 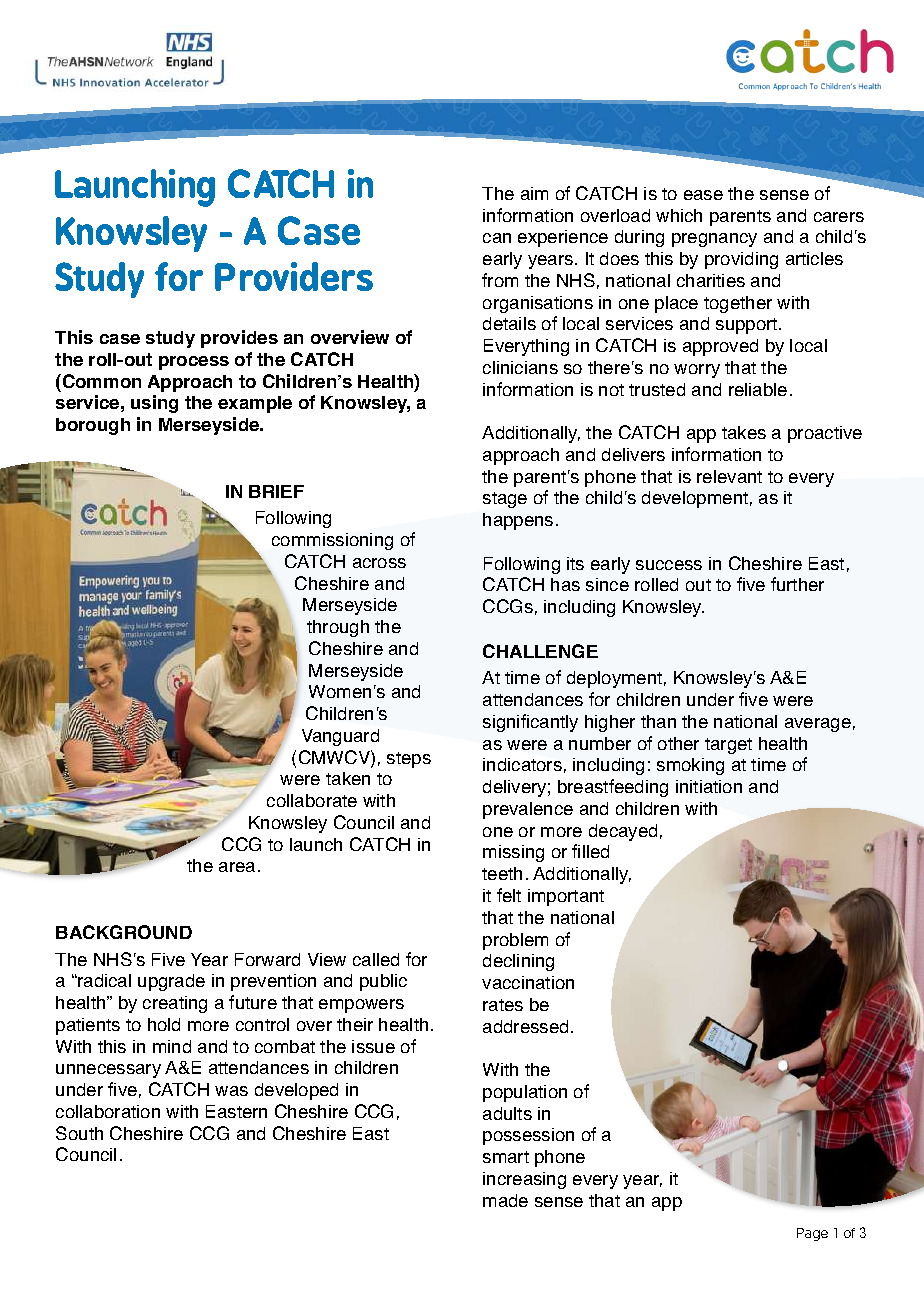 What do you see at coordinates (714, 240) in the screenshot?
I see `pregnancy` at bounding box center [714, 240].
